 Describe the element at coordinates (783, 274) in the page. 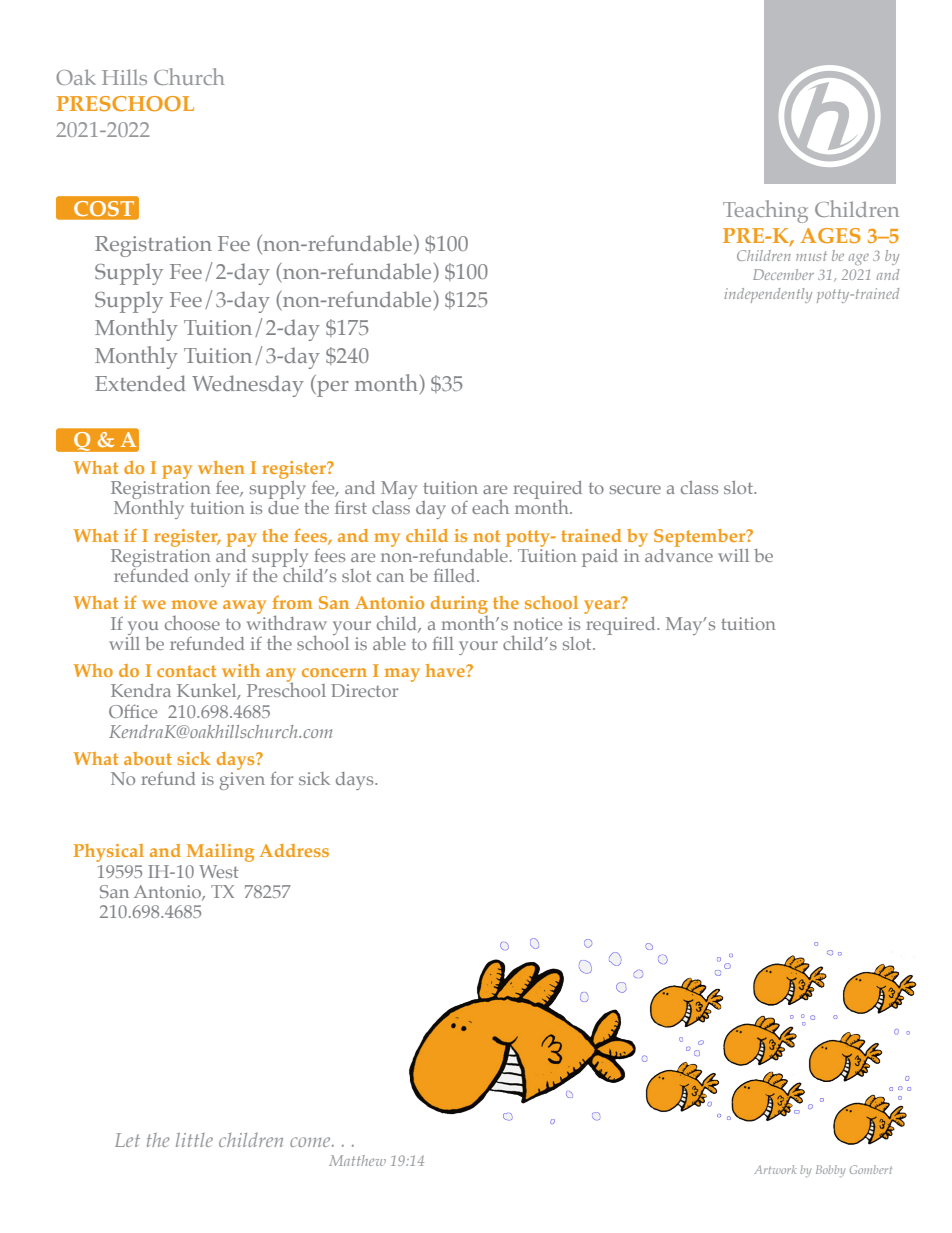

I see `December` at that location.
